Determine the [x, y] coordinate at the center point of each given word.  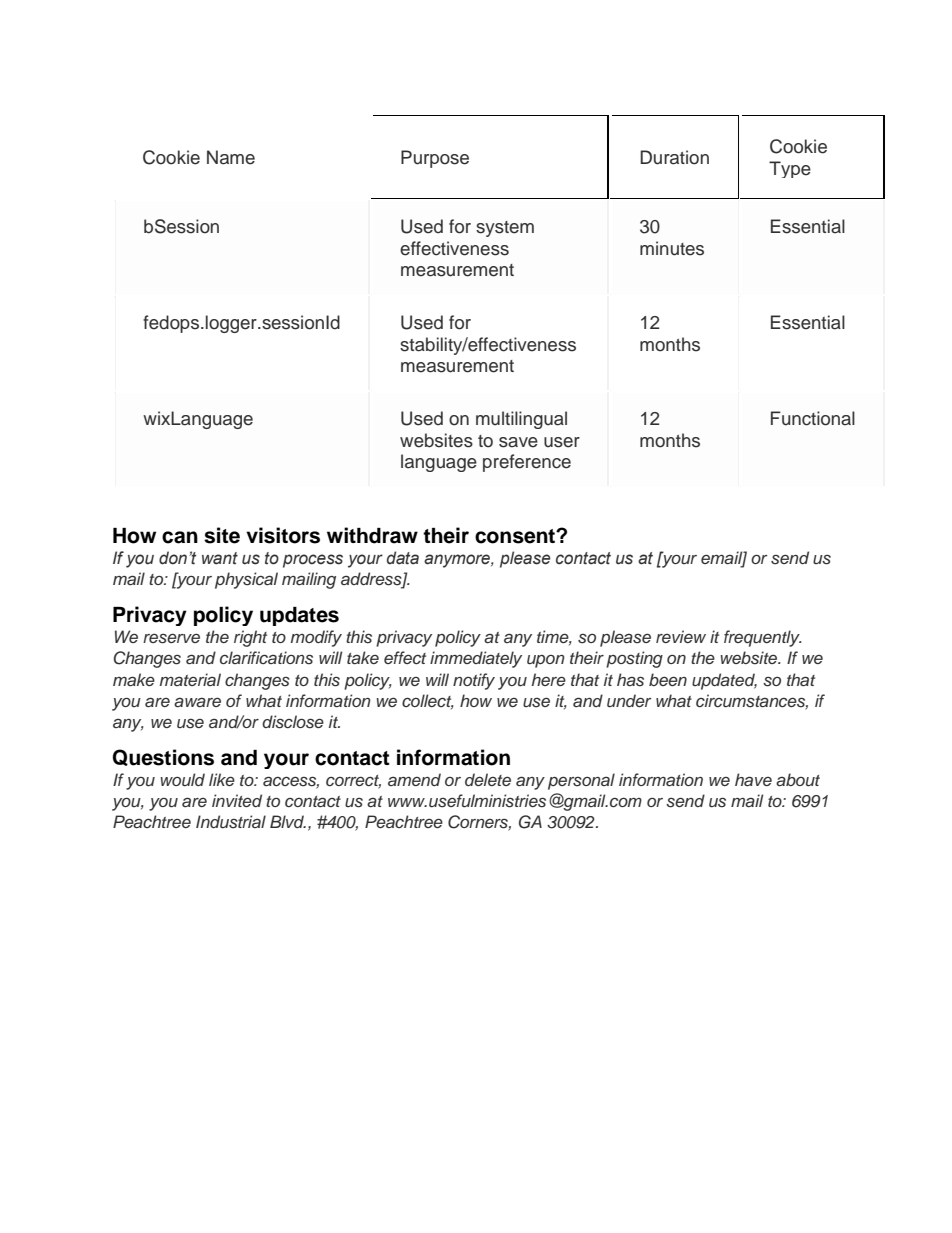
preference [527, 463]
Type [790, 169]
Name [231, 157]
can [180, 537]
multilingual [521, 420]
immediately [476, 659]
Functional [813, 418]
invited [237, 800]
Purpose [435, 159]
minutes [672, 248]
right [250, 638]
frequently [763, 638]
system [505, 229]
